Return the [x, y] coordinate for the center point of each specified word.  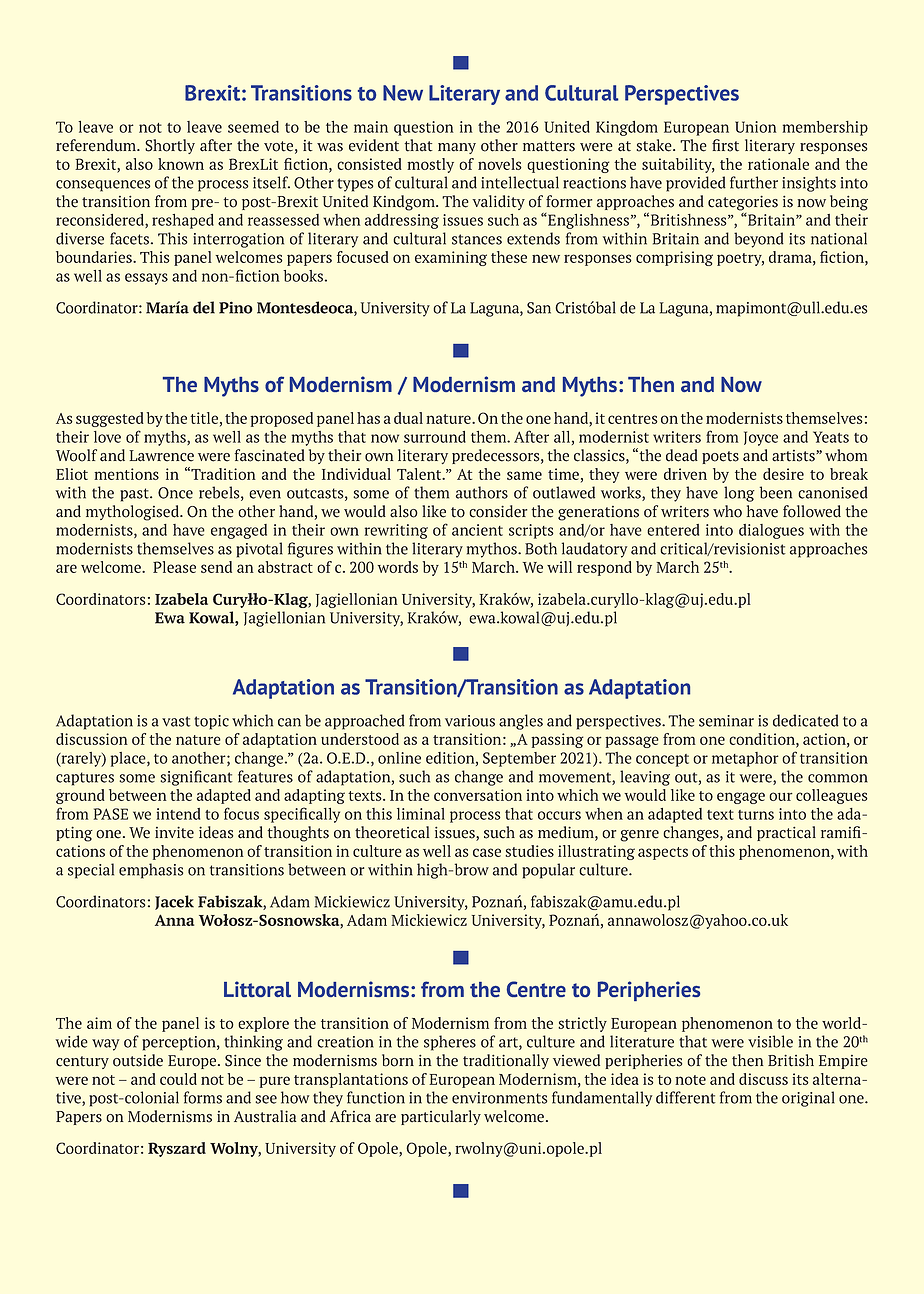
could [178, 1079]
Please [174, 567]
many [457, 148]
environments [499, 1098]
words [398, 567]
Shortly [170, 146]
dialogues [771, 531]
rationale [778, 164]
